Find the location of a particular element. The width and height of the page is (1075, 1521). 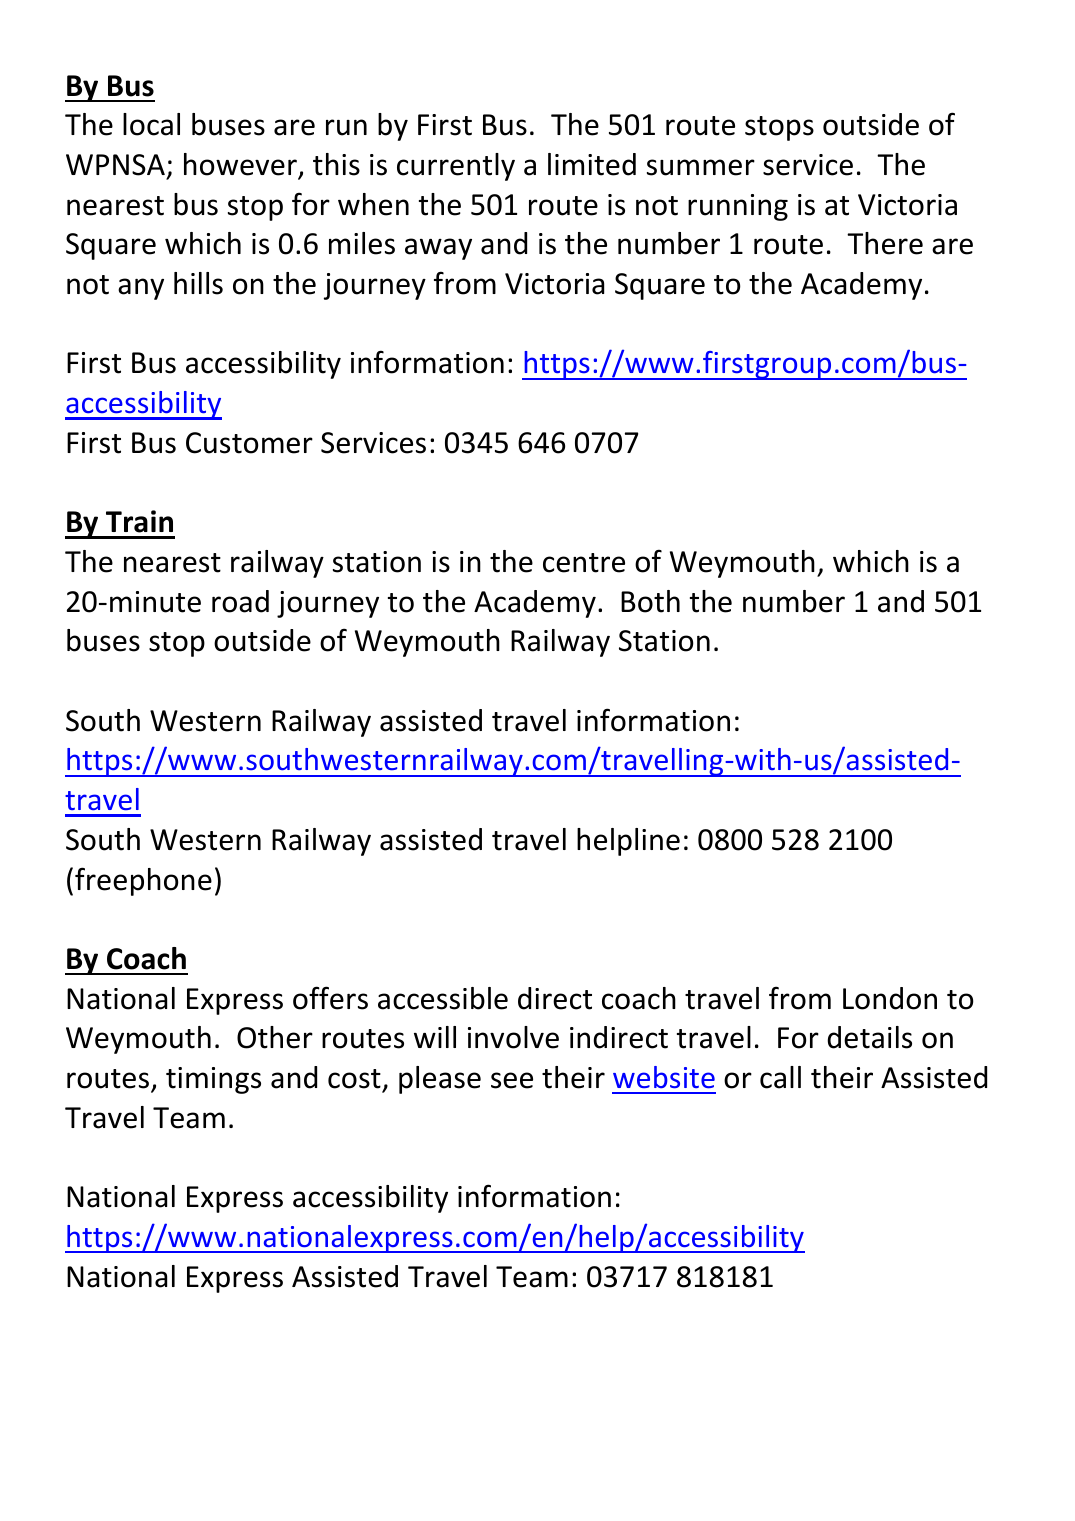

involve is located at coordinates (513, 1037).
